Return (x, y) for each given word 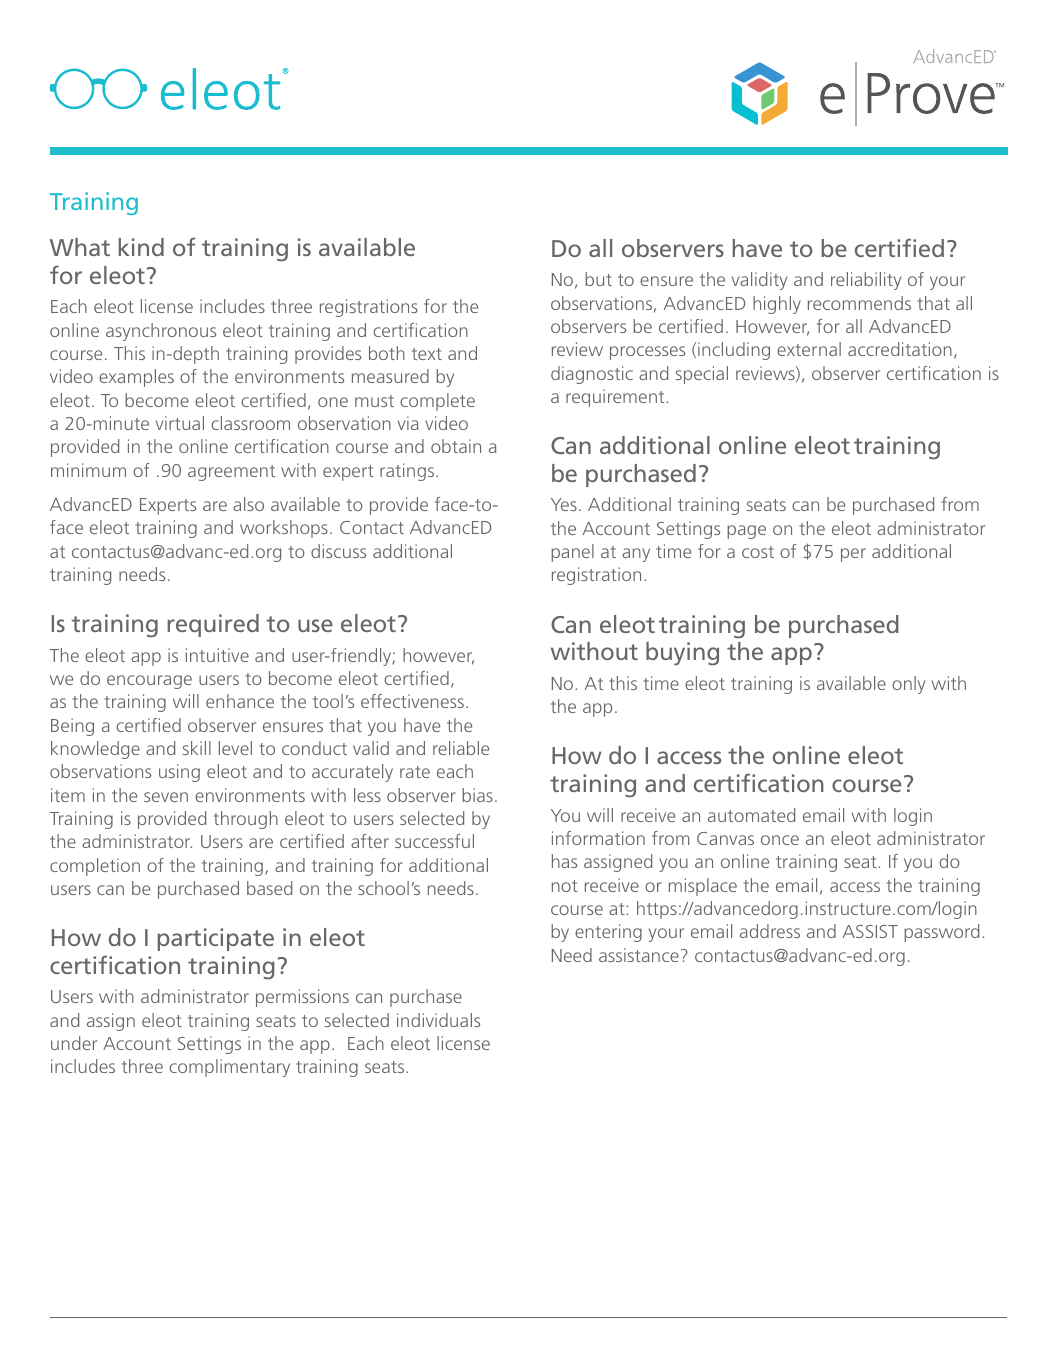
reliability (866, 281)
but (598, 279)
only (908, 685)
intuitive (217, 655)
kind (141, 247)
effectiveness (412, 701)
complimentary (229, 1068)
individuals (438, 1020)
